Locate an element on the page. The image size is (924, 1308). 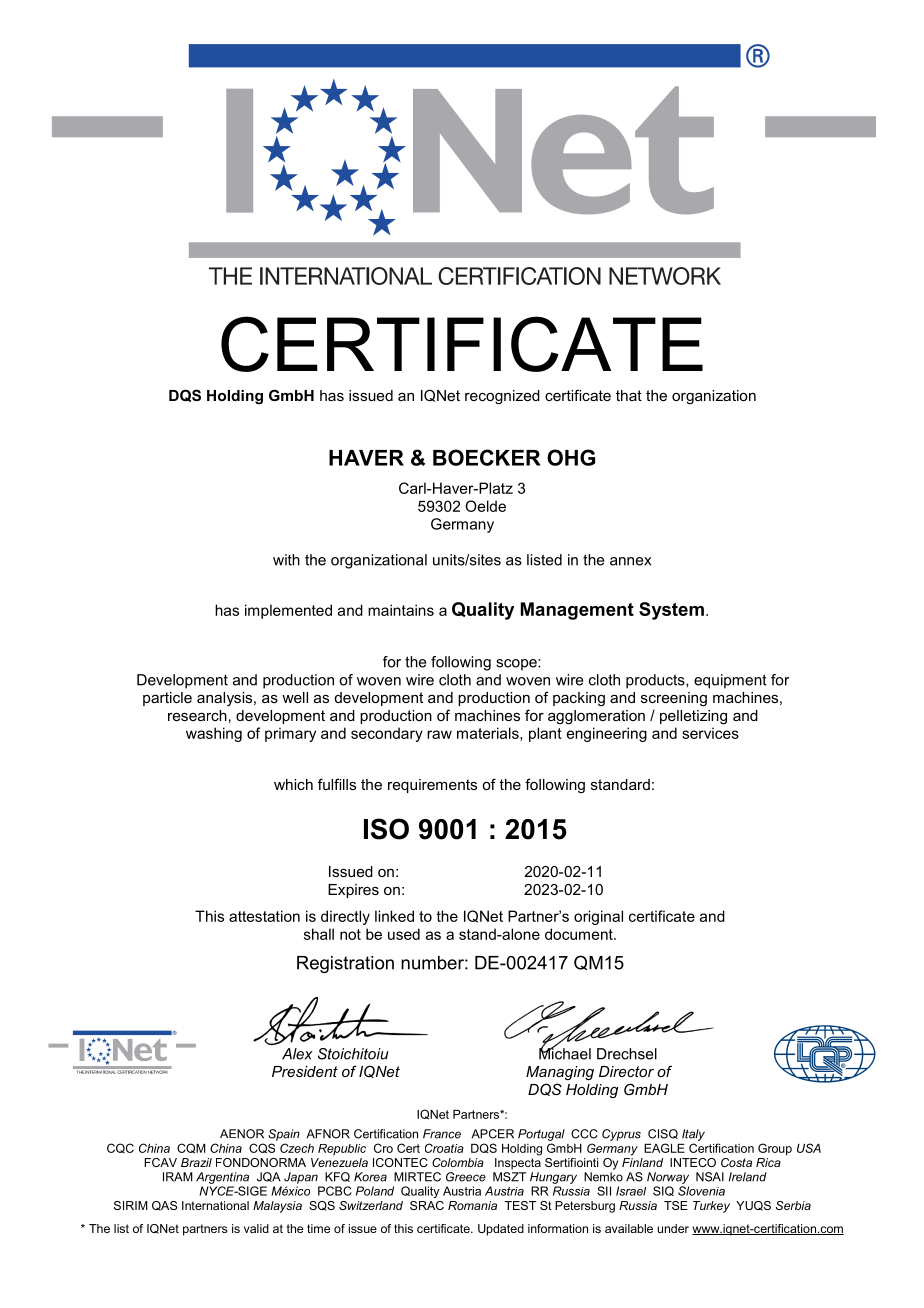
recognized is located at coordinates (502, 397).
